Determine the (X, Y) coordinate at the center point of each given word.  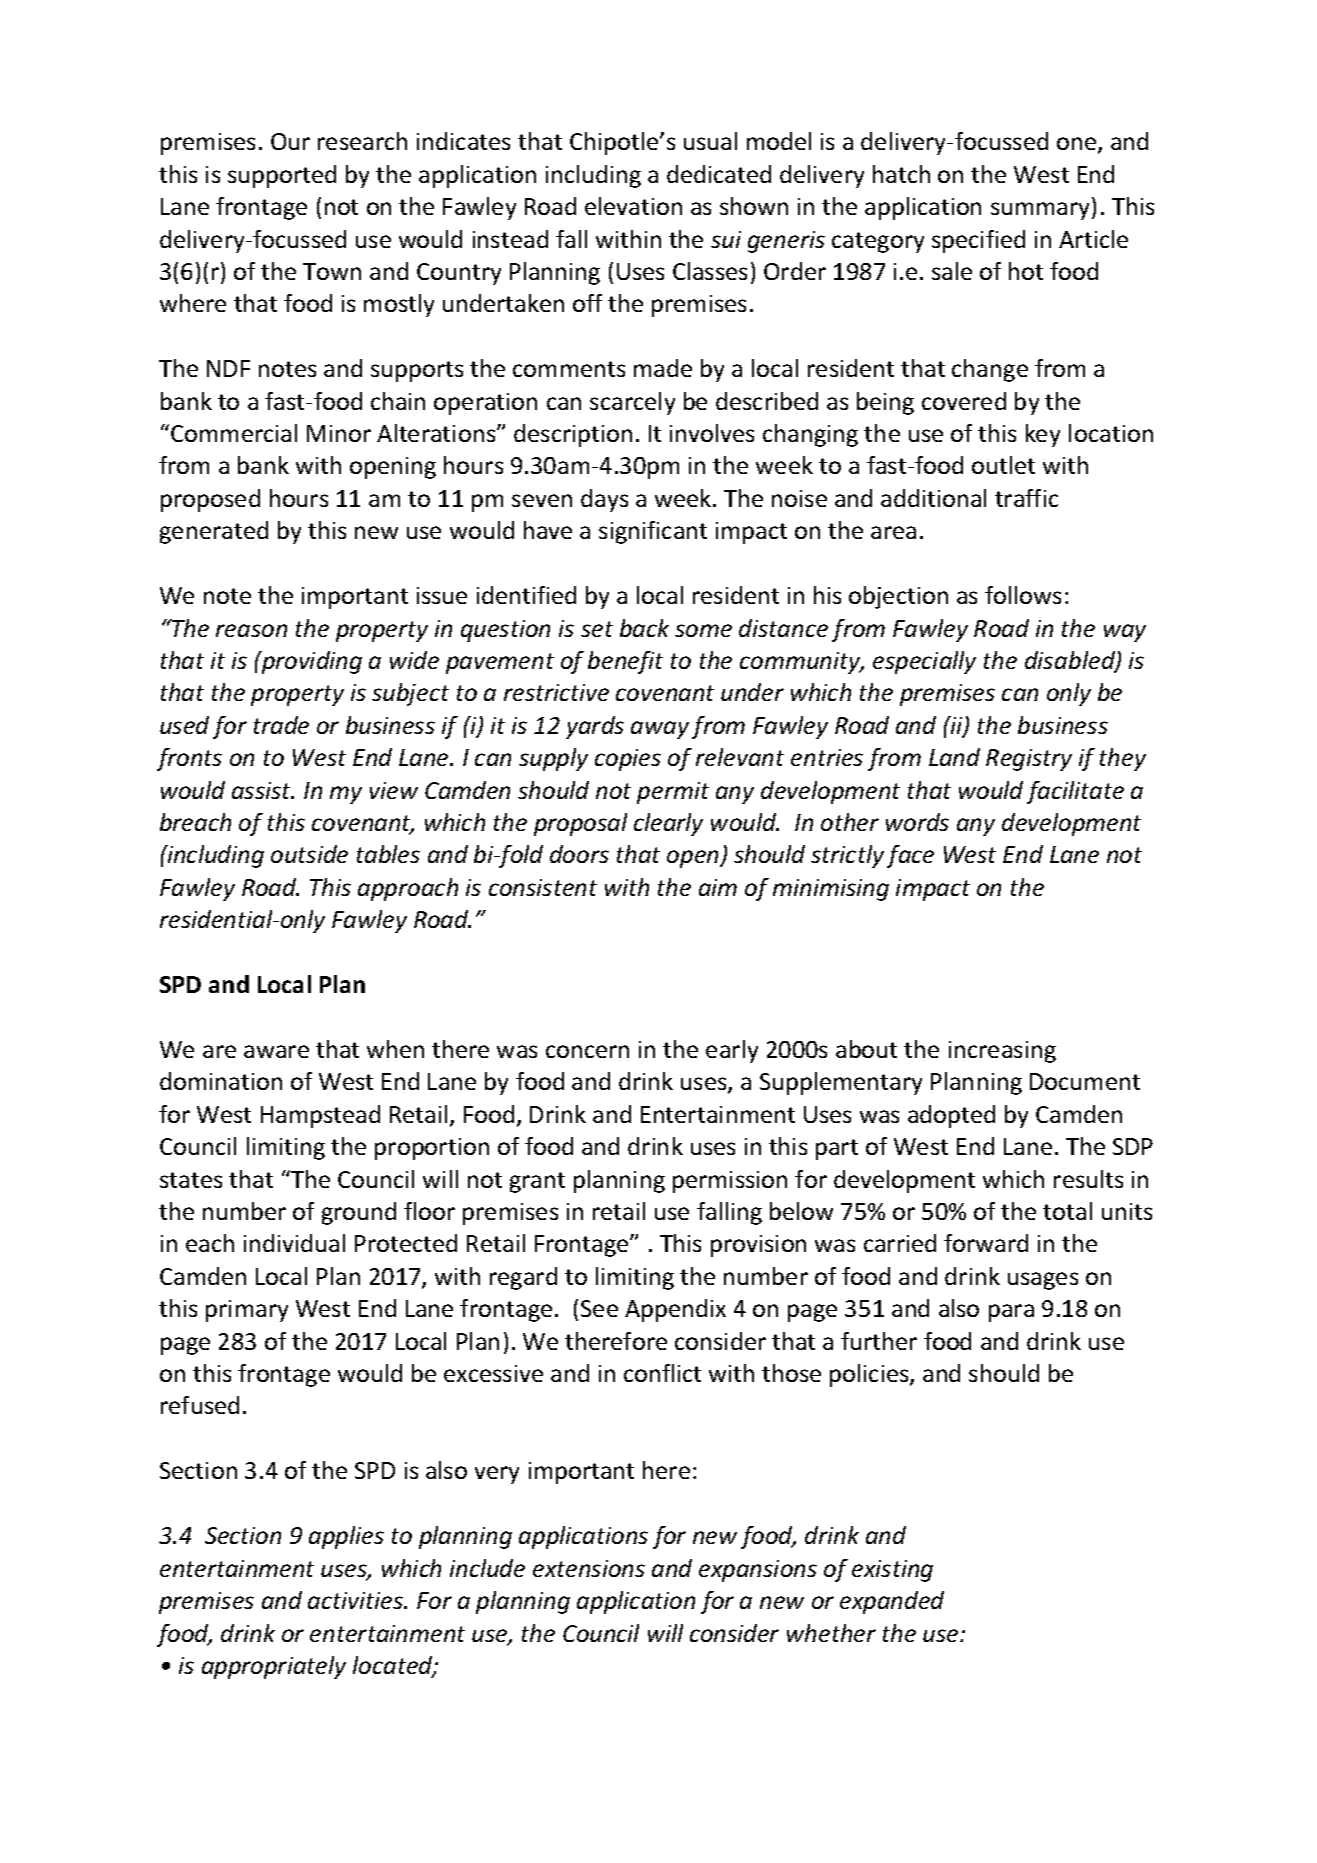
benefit (625, 662)
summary (1042, 211)
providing (310, 662)
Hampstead (320, 1116)
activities (357, 1600)
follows (1023, 595)
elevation (633, 206)
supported (282, 176)
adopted (951, 1116)
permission (730, 1182)
